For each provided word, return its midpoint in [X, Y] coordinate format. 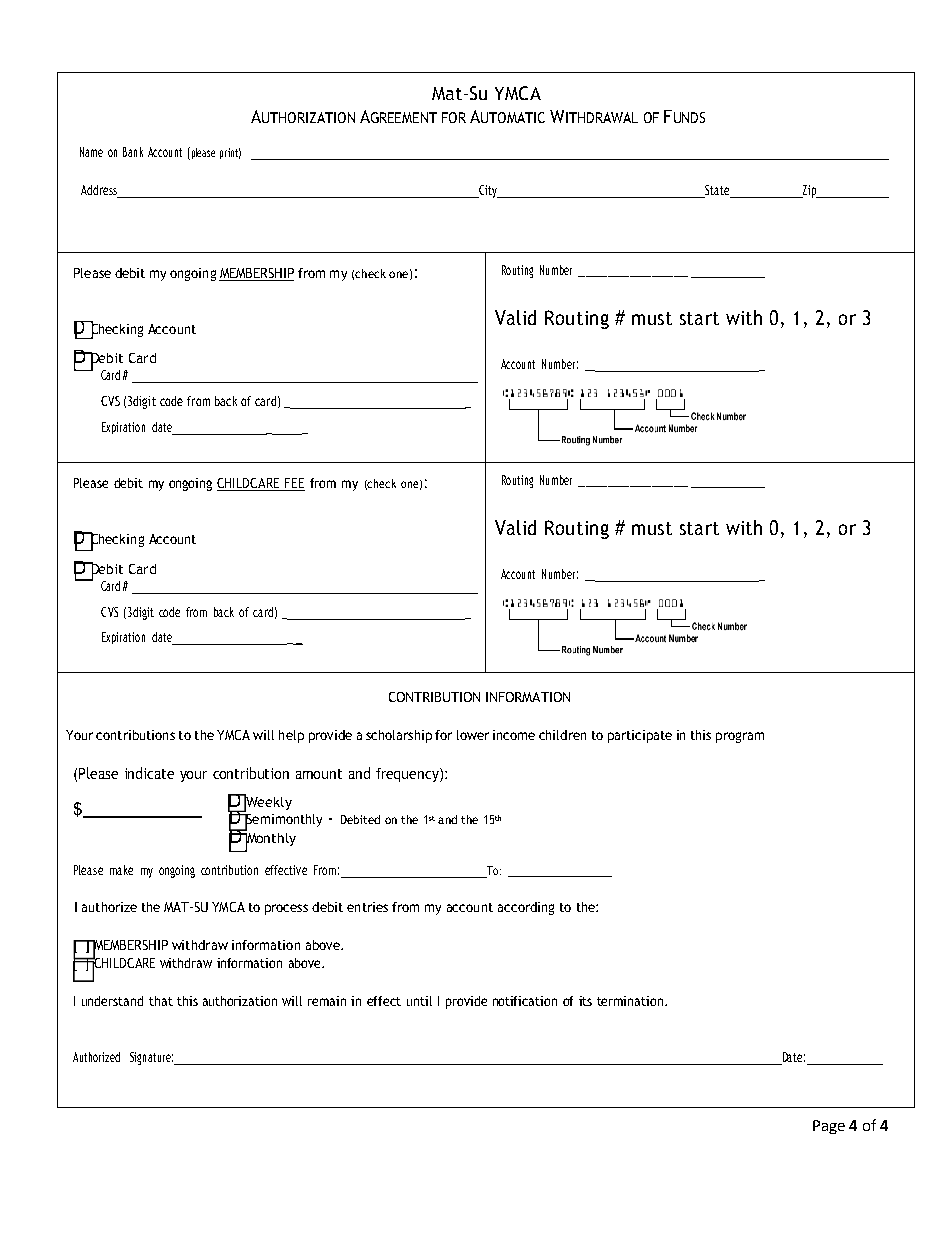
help [291, 736]
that [161, 1001]
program [740, 737]
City [488, 191]
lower [473, 735]
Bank [133, 152]
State [717, 191]
